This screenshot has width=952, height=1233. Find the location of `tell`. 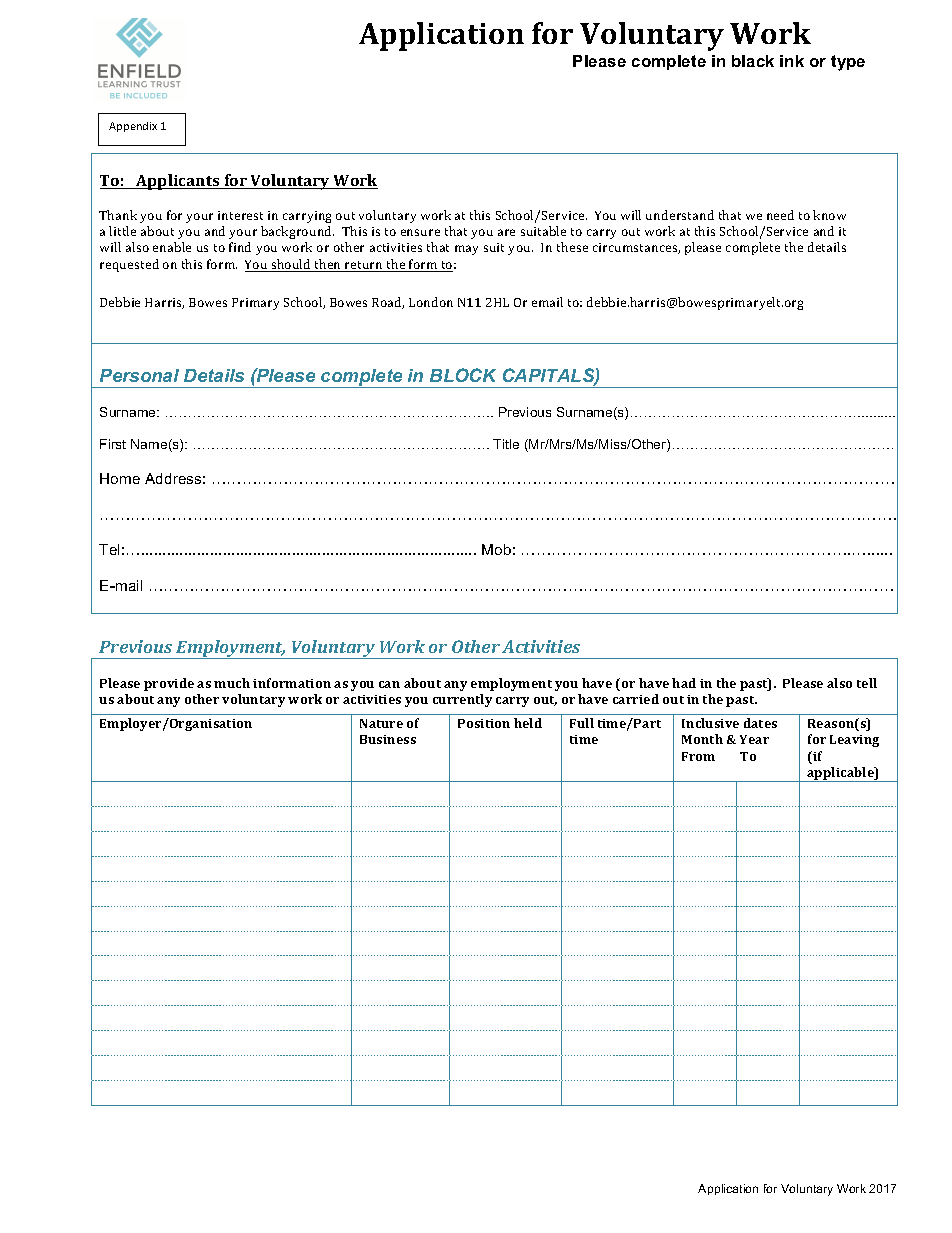

tell is located at coordinates (867, 683).
